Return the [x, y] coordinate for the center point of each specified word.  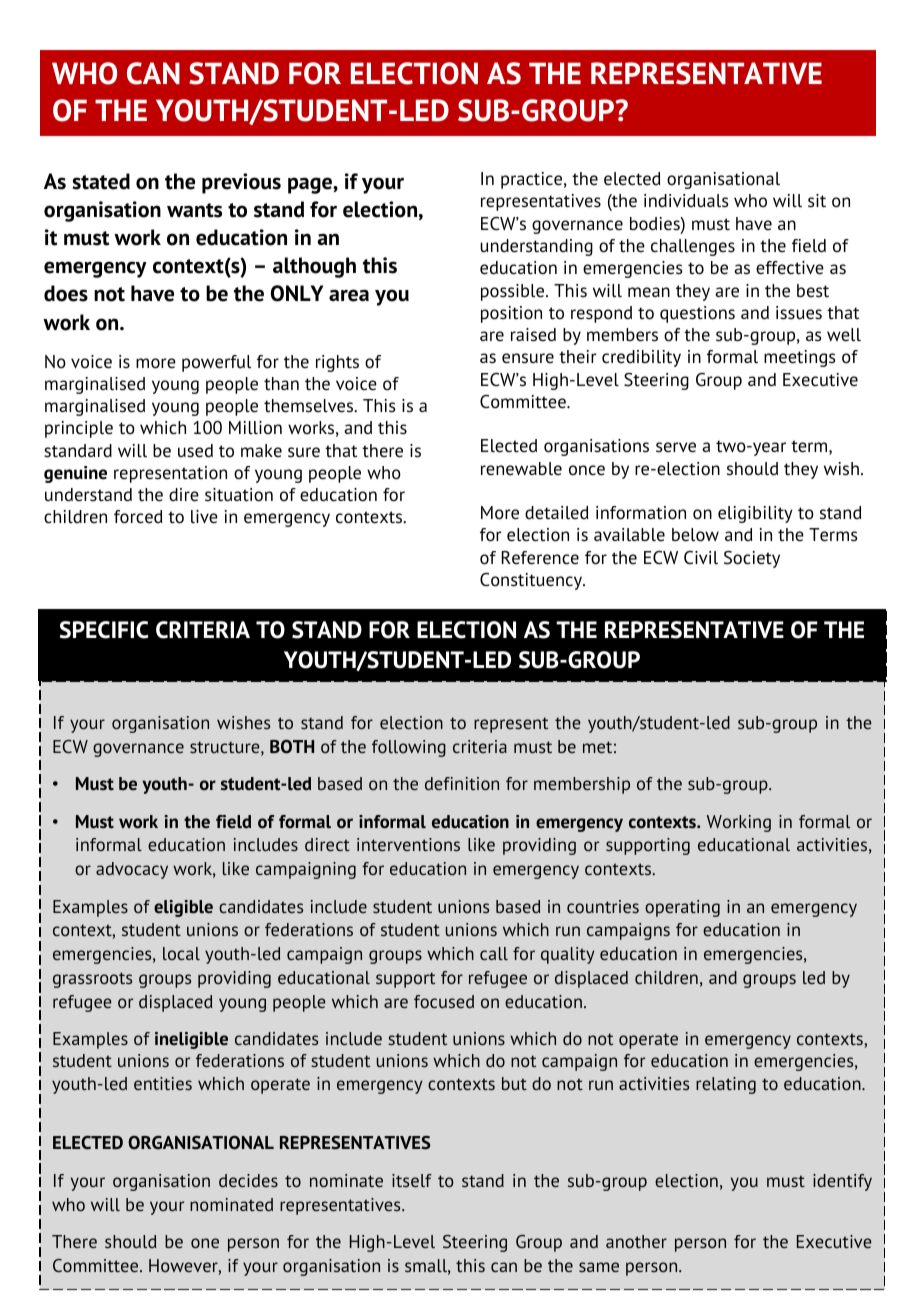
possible [512, 292]
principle [79, 429]
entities [163, 1083]
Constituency [532, 581]
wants [194, 210]
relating [726, 1085]
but [514, 1083]
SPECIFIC [104, 630]
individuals [686, 201]
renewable [521, 469]
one [205, 1243]
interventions [408, 844]
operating [682, 908]
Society [752, 559]
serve [676, 447]
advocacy [132, 870]
